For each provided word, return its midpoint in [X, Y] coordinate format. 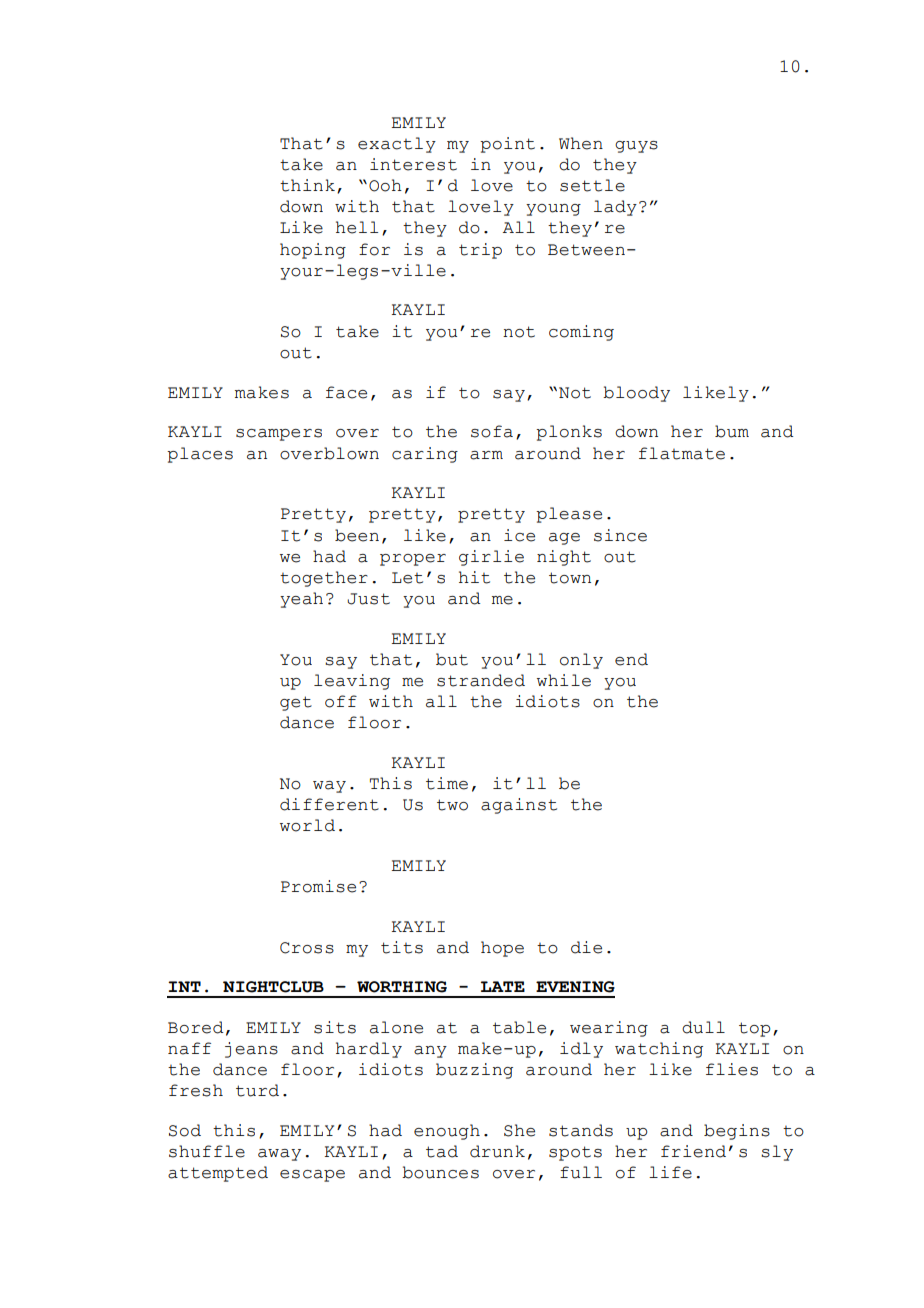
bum [732, 431]
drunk [497, 1151]
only [581, 661]
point [507, 145]
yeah [301, 600]
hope [502, 949]
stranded [481, 680]
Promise [318, 886]
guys [636, 147]
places [200, 455]
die [586, 947]
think [307, 185]
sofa [492, 431]
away [279, 1155]
